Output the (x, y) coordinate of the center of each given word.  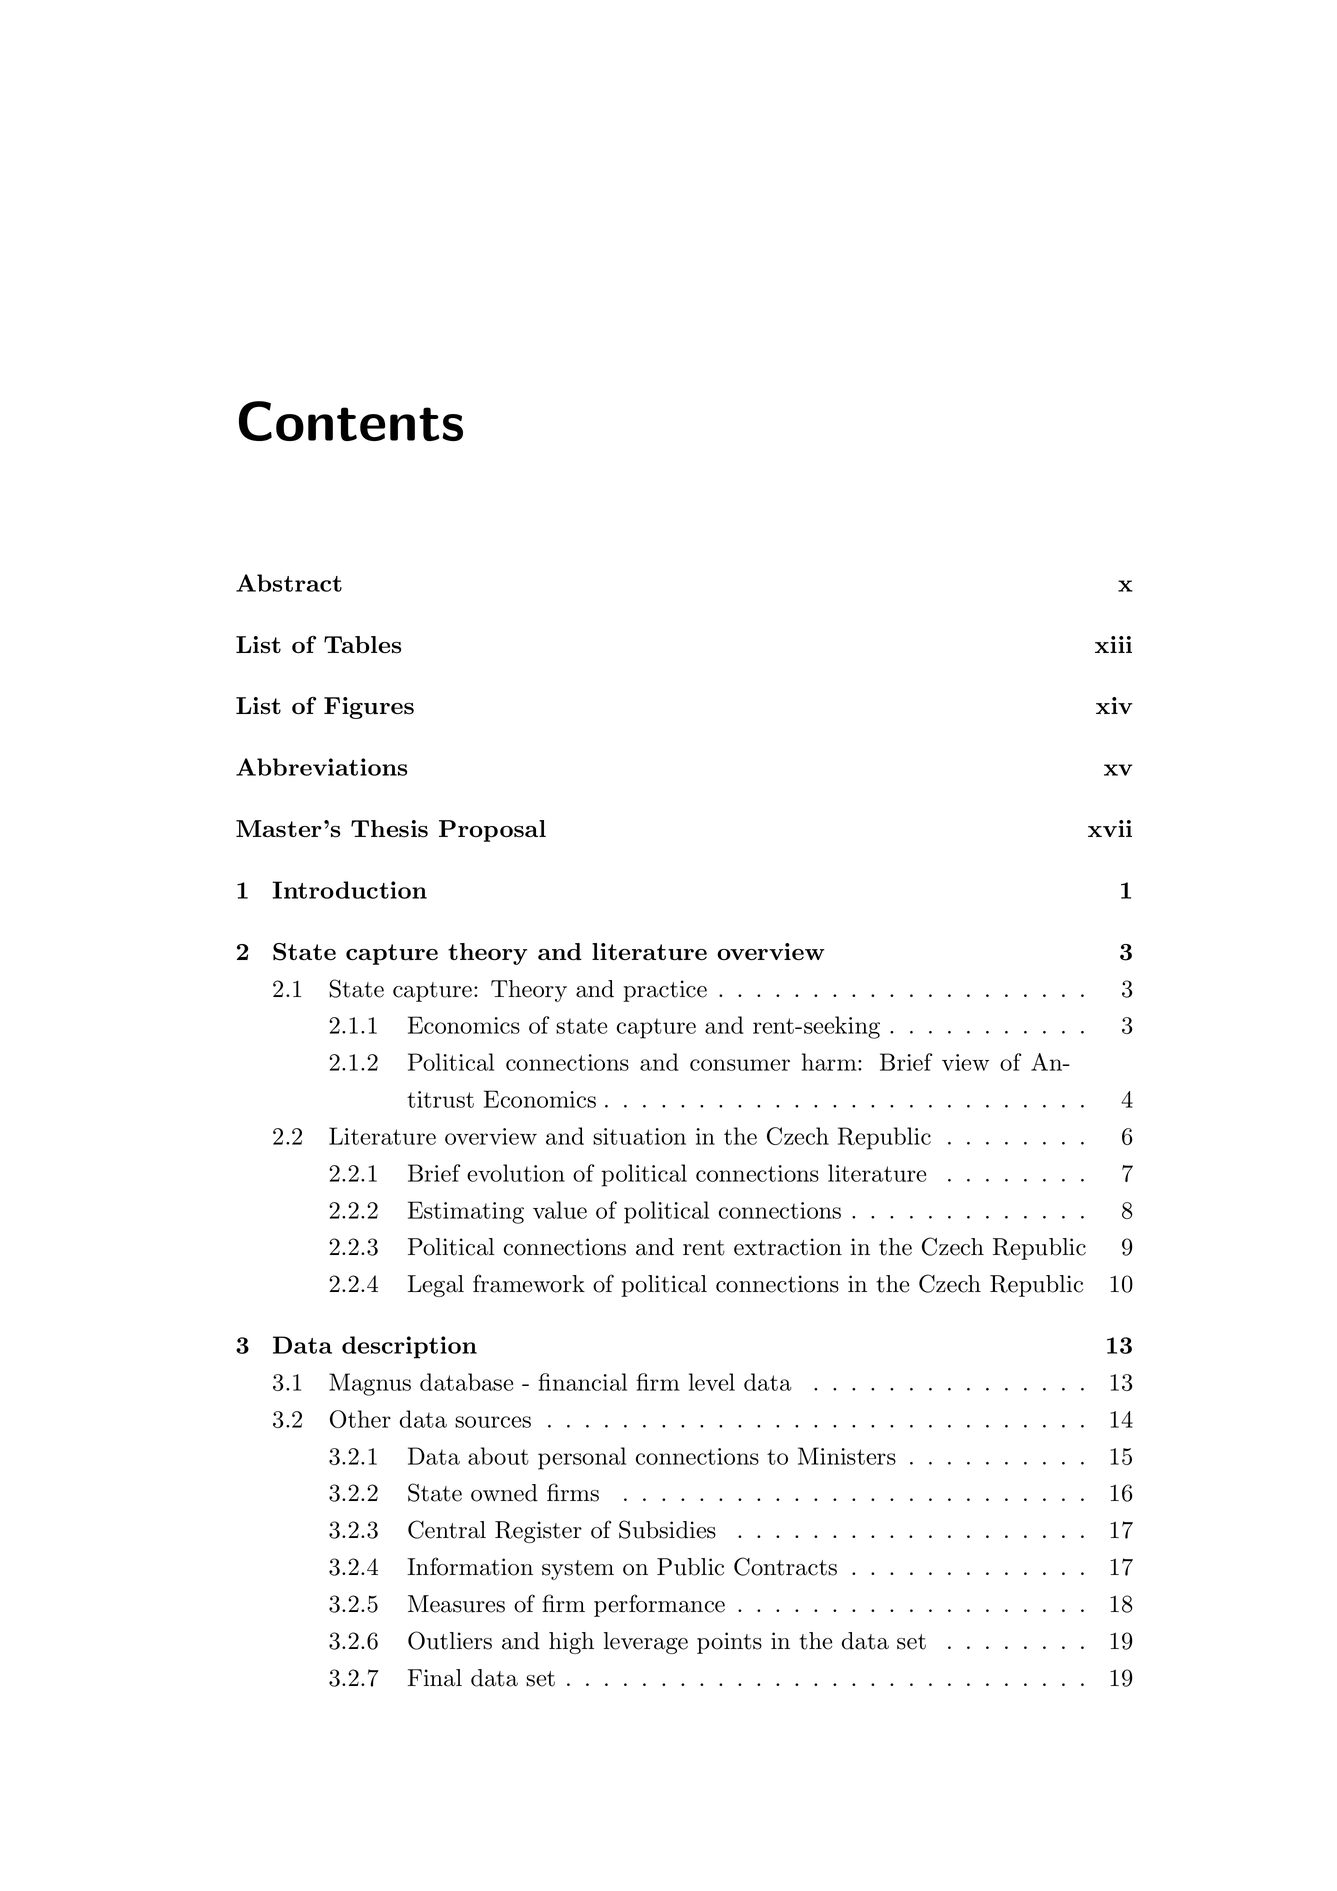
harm (829, 1062)
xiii (1113, 644)
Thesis (389, 829)
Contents (351, 421)
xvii (1110, 828)
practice (665, 991)
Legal (436, 1286)
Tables (362, 645)
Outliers (450, 1640)
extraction (788, 1247)
